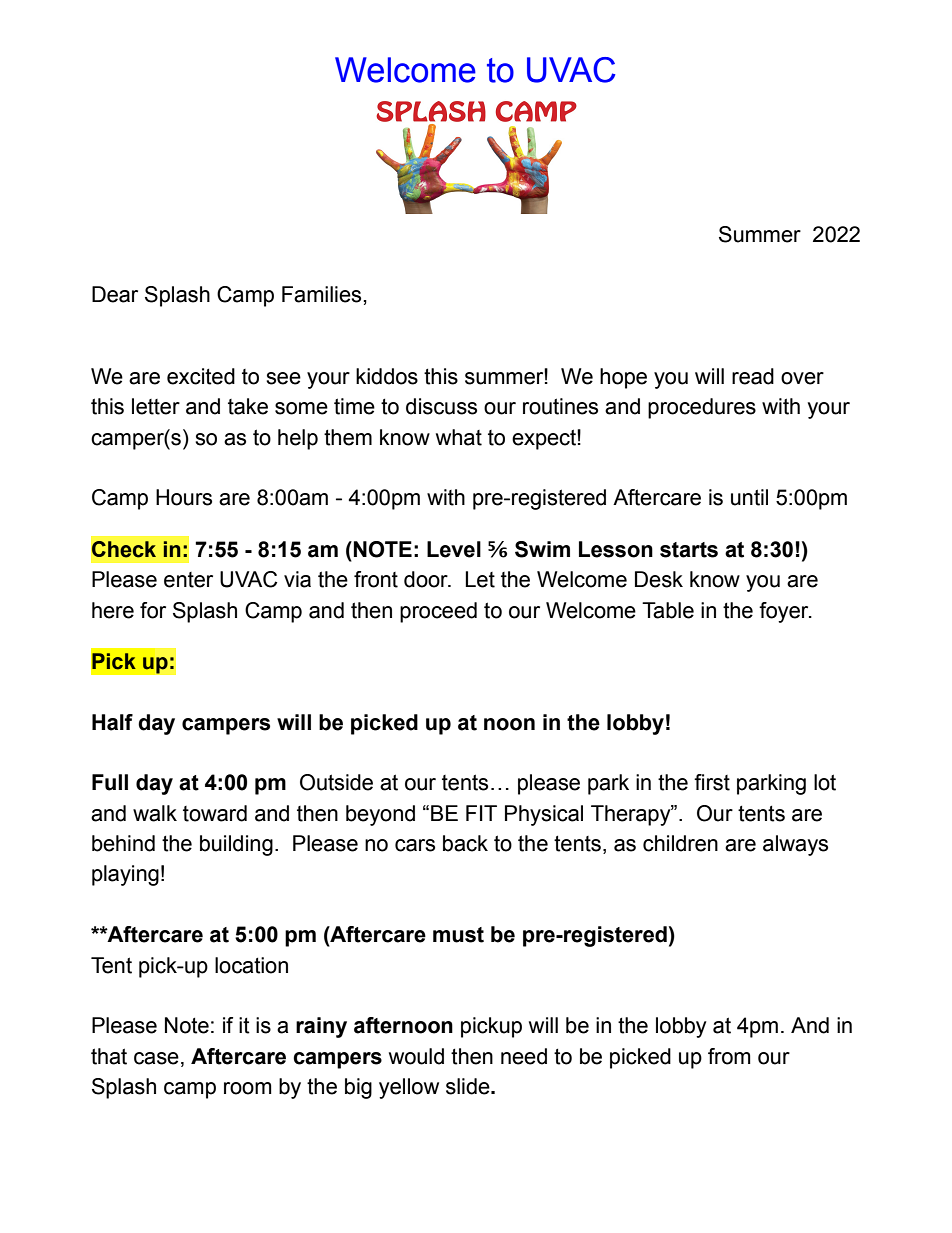 Image resolution: width=952 pixels, height=1233 pixels. What do you see at coordinates (785, 612) in the screenshot?
I see `foyer` at bounding box center [785, 612].
